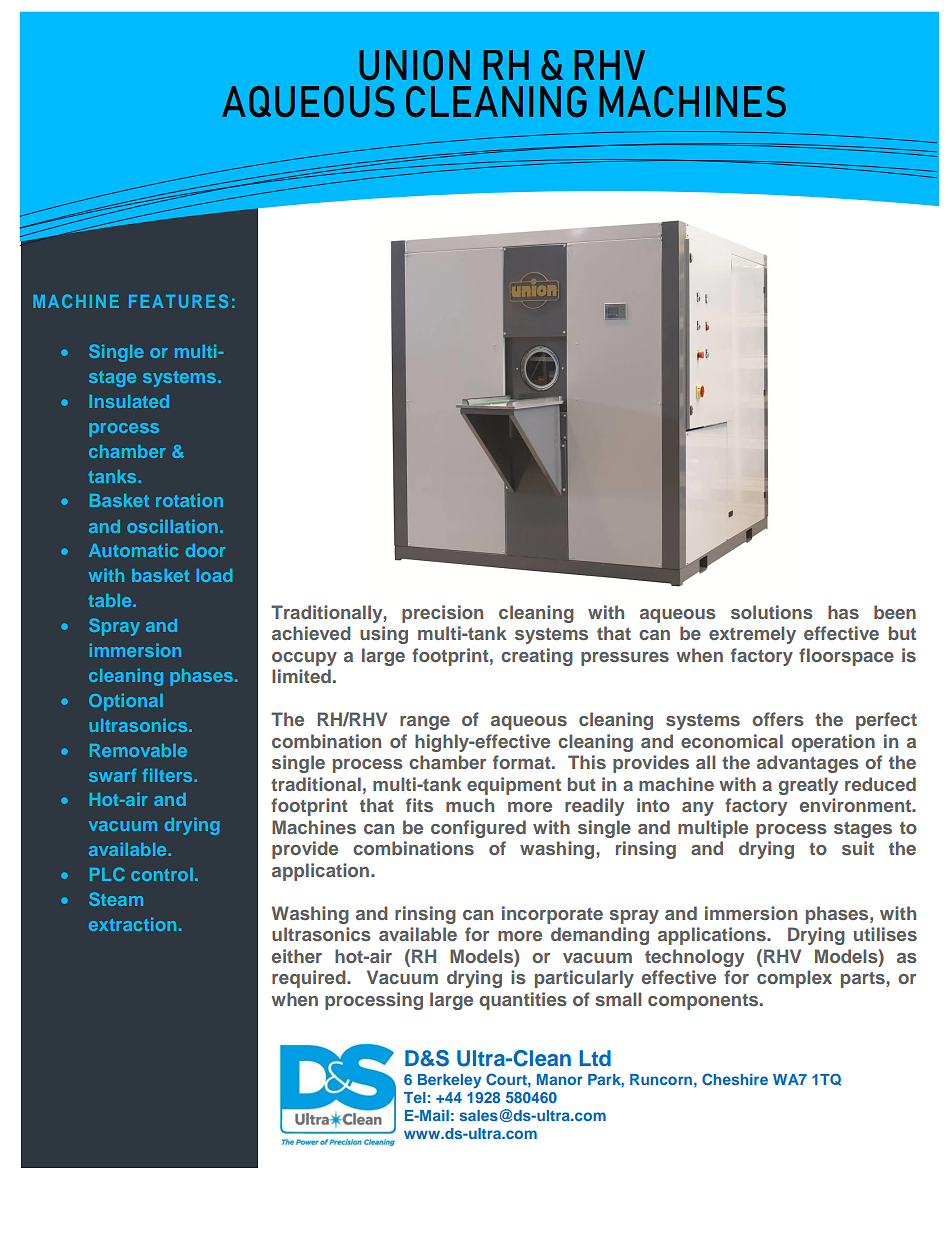 The image size is (952, 1233). Describe the element at coordinates (129, 401) in the screenshot. I see `Insulated` at that location.
